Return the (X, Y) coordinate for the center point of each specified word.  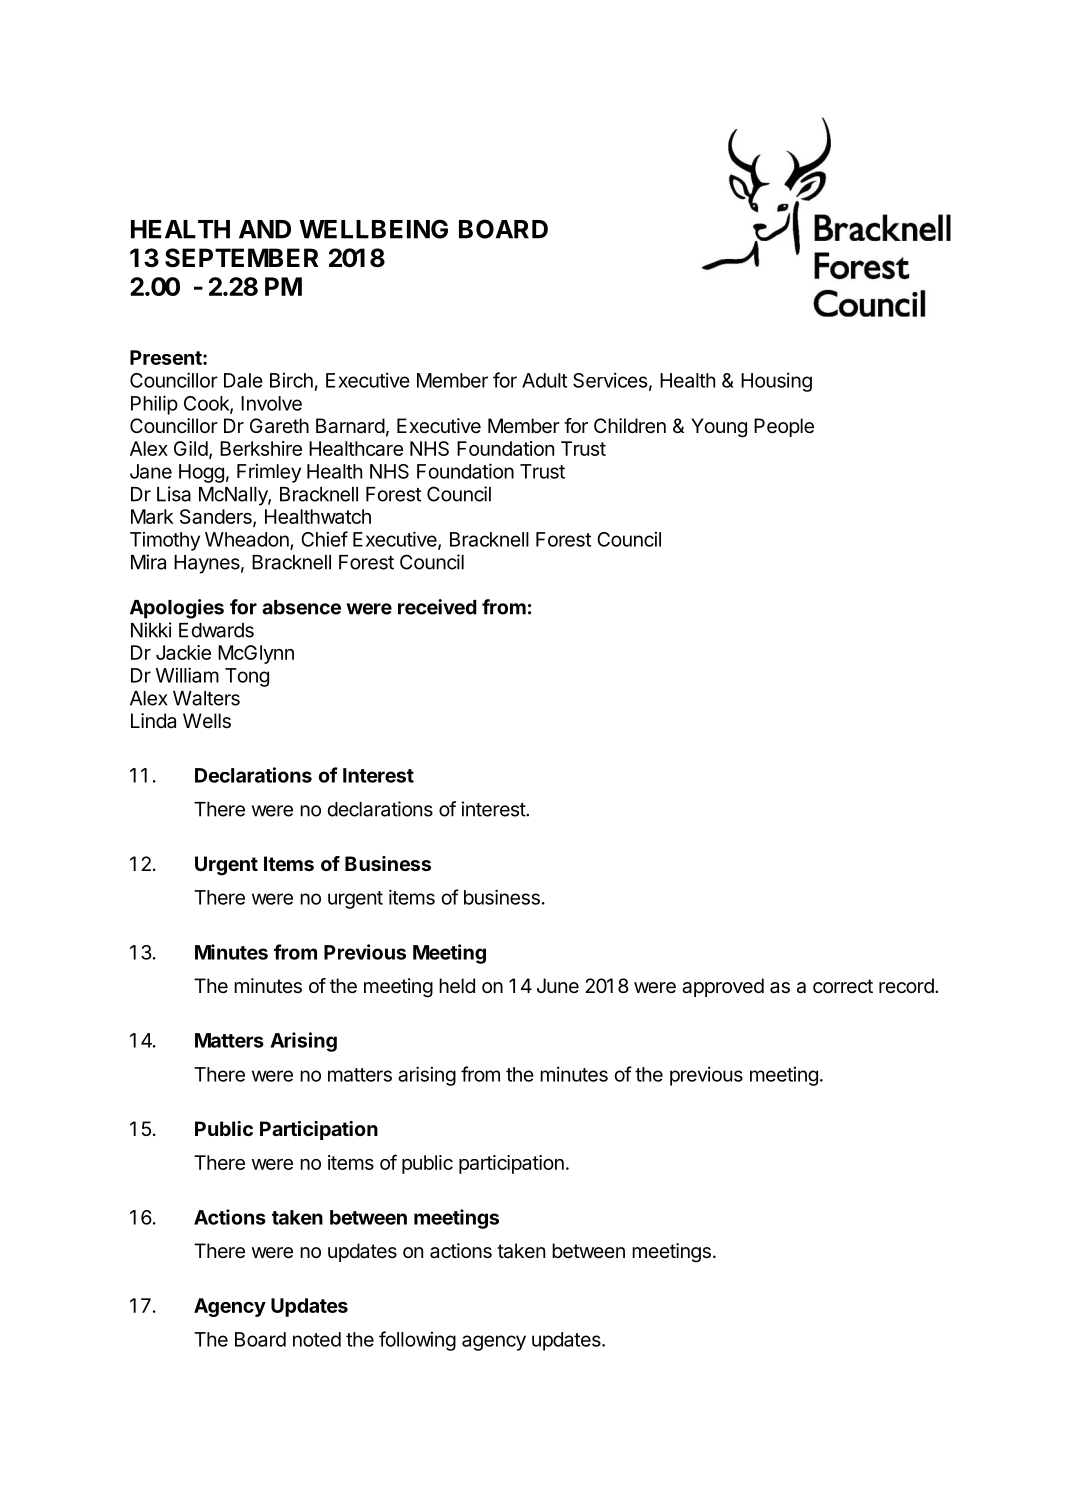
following (417, 1341)
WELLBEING (373, 229)
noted (317, 1339)
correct (843, 986)
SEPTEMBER (242, 258)
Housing (776, 382)
